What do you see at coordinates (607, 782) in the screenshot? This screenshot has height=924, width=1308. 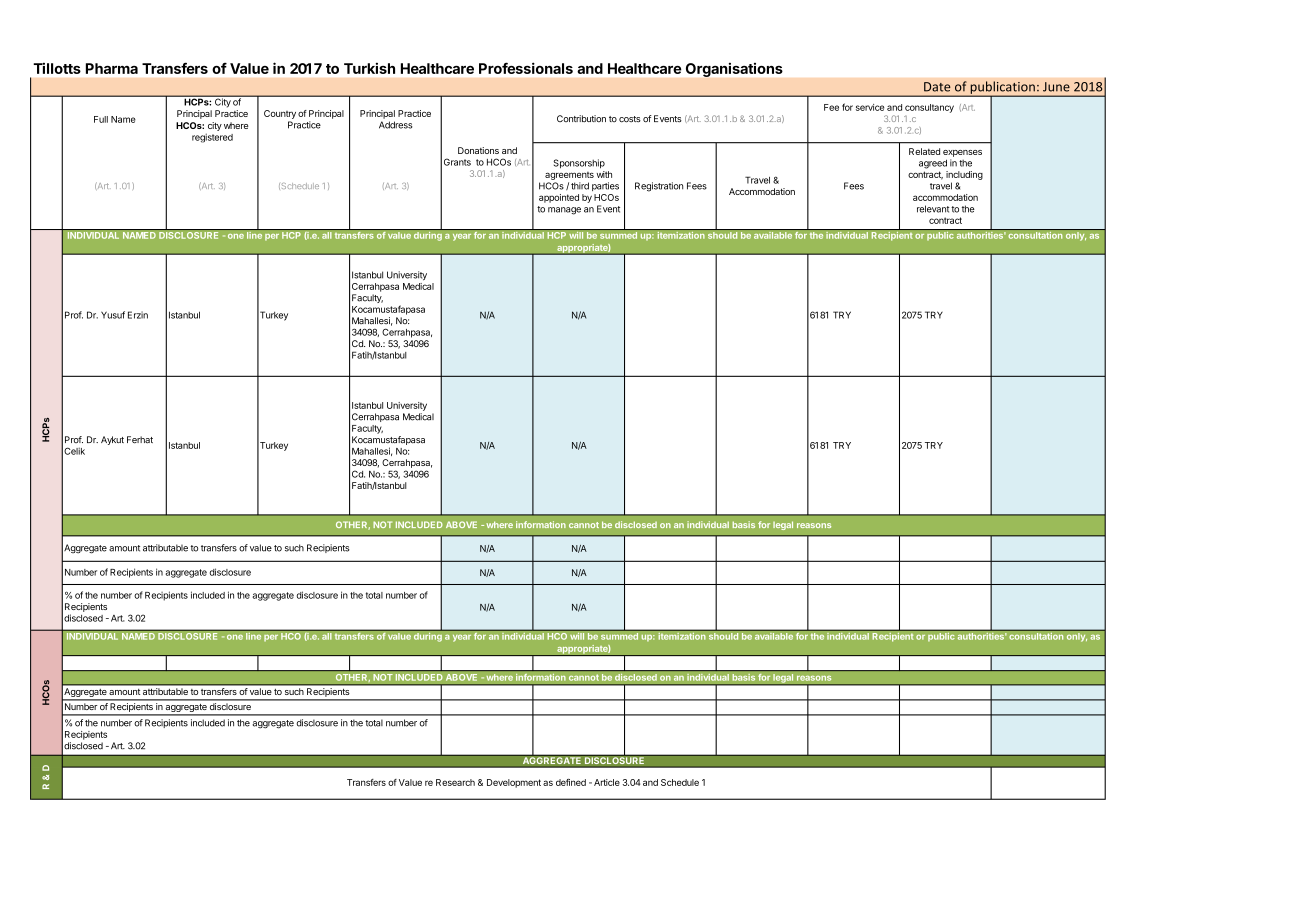 I see `Article` at bounding box center [607, 782].
